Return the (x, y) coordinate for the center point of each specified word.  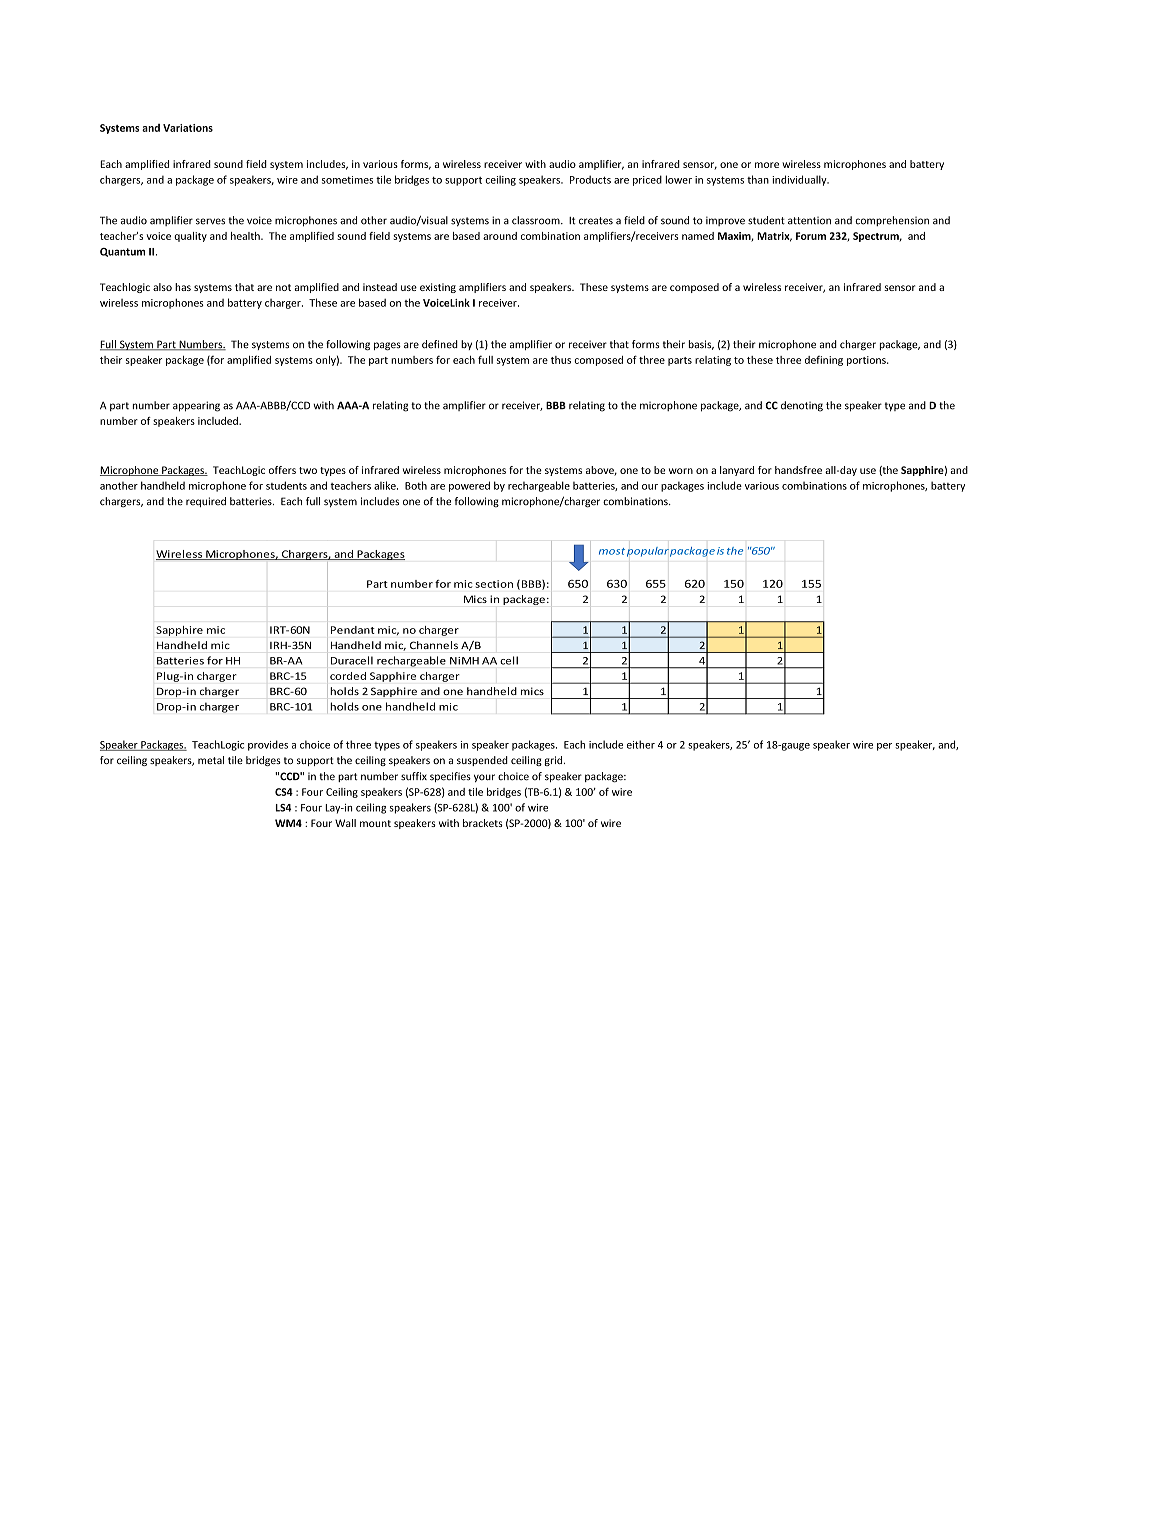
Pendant (352, 630)
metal (211, 760)
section (494, 584)
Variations (188, 128)
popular (648, 552)
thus (561, 360)
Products (590, 179)
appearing (196, 406)
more (767, 165)
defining (824, 361)
